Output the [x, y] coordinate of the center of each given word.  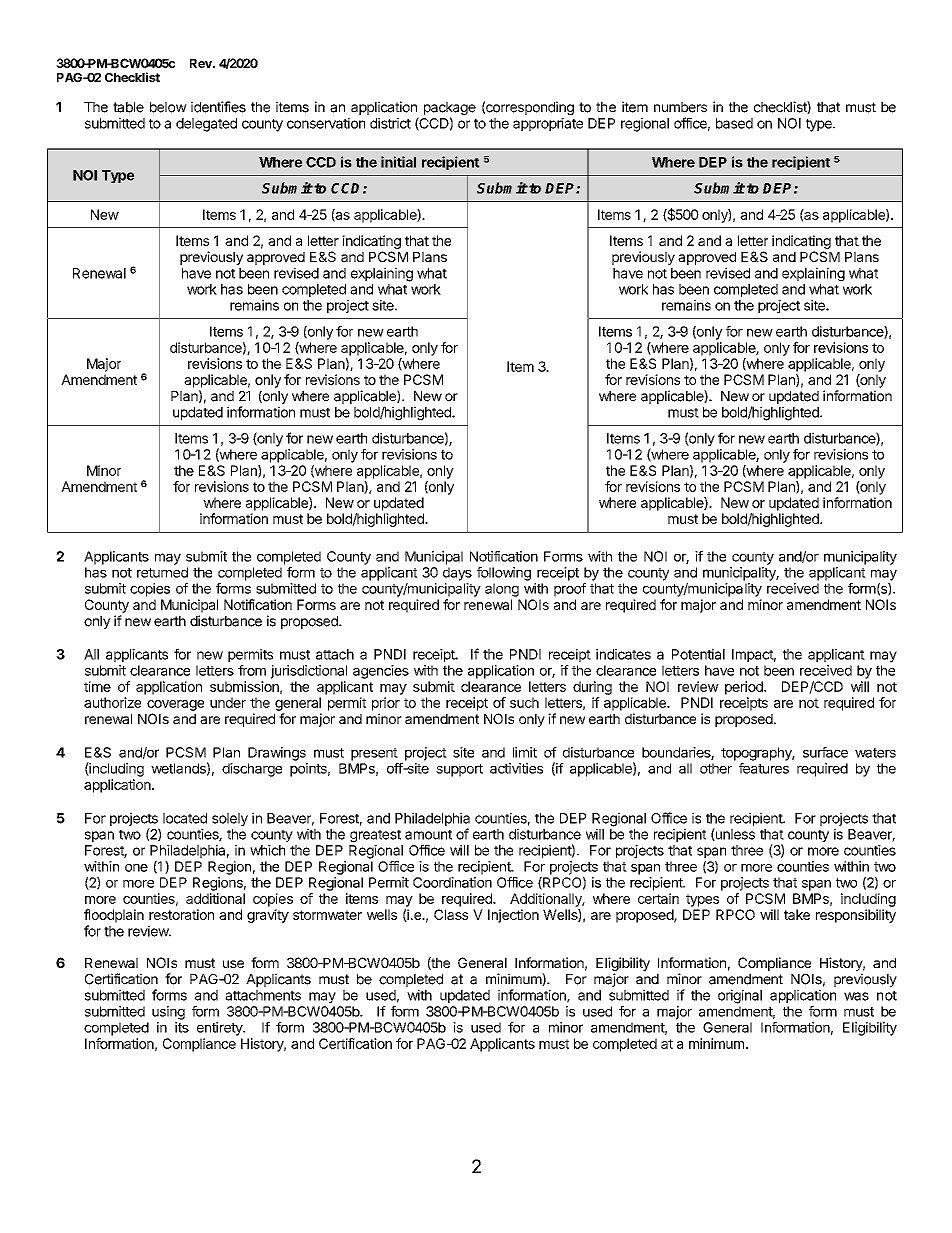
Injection [513, 916]
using [168, 1013]
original [740, 996]
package [450, 110]
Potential [698, 654]
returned [162, 572]
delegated [206, 125]
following [504, 574]
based [734, 123]
